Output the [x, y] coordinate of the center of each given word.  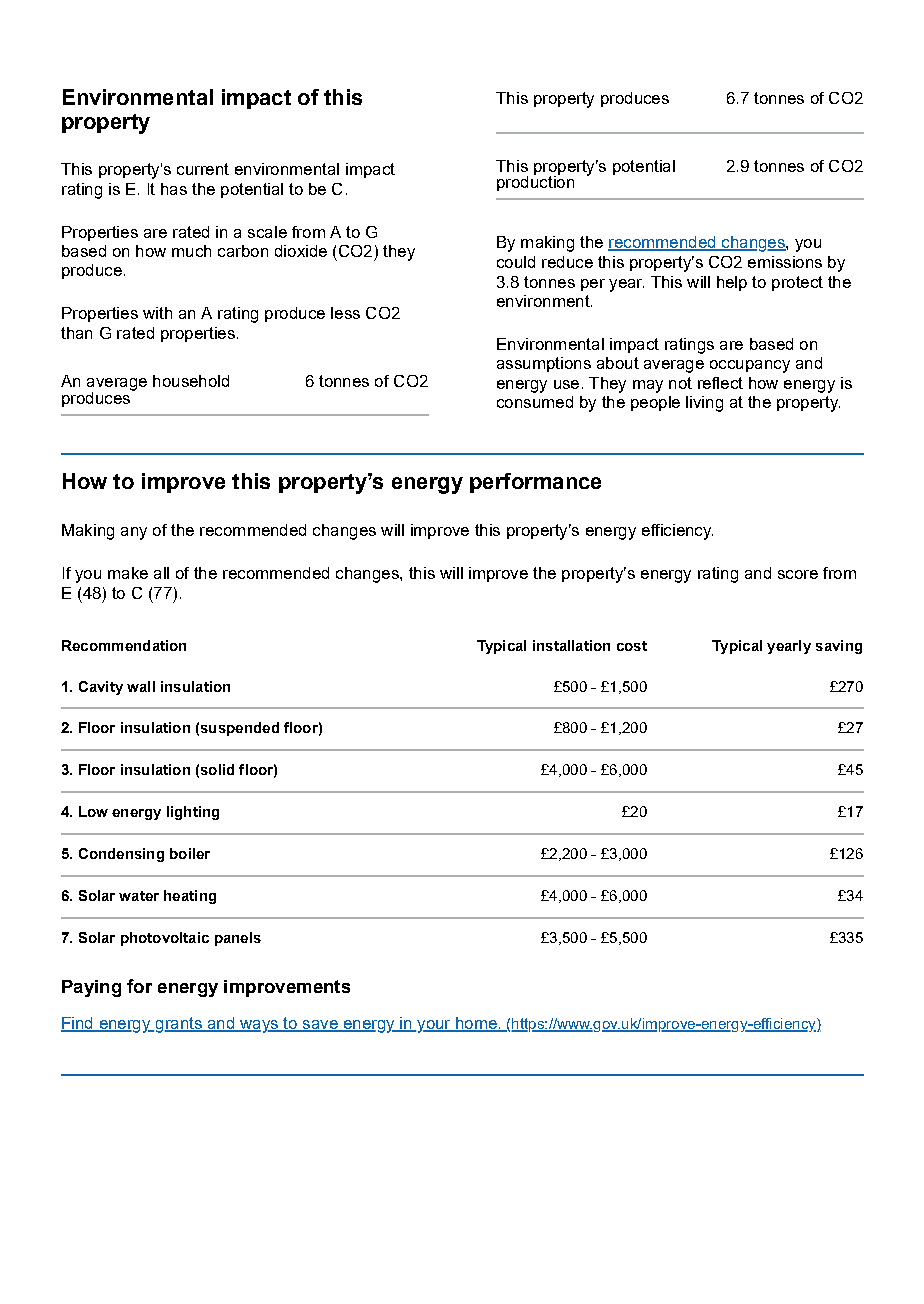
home [476, 1024]
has [174, 189]
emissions [785, 262]
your [434, 1026]
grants [178, 1025]
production [535, 182]
